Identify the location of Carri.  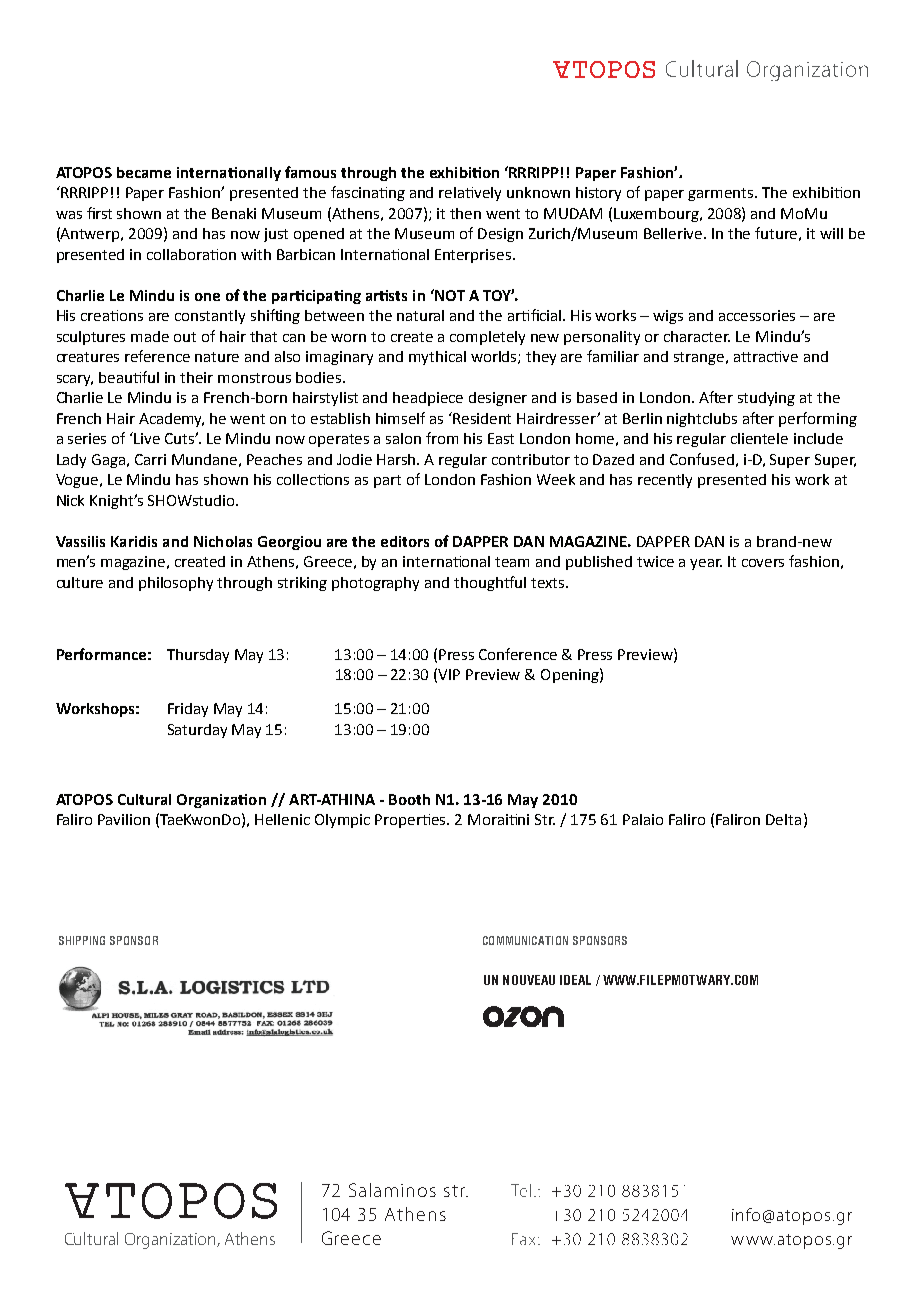
(150, 459).
